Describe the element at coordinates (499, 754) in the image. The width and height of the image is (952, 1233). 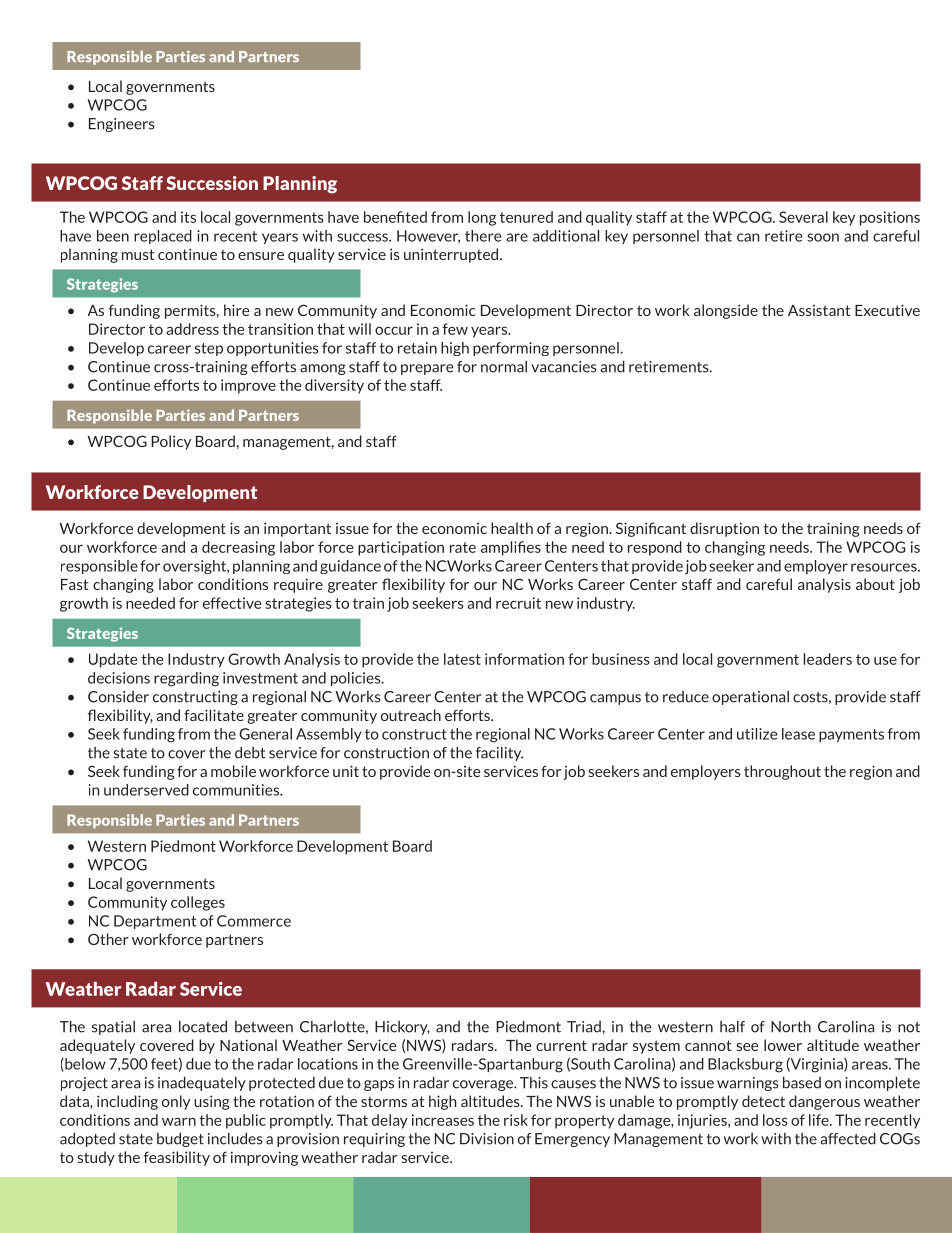
I see `facility` at that location.
